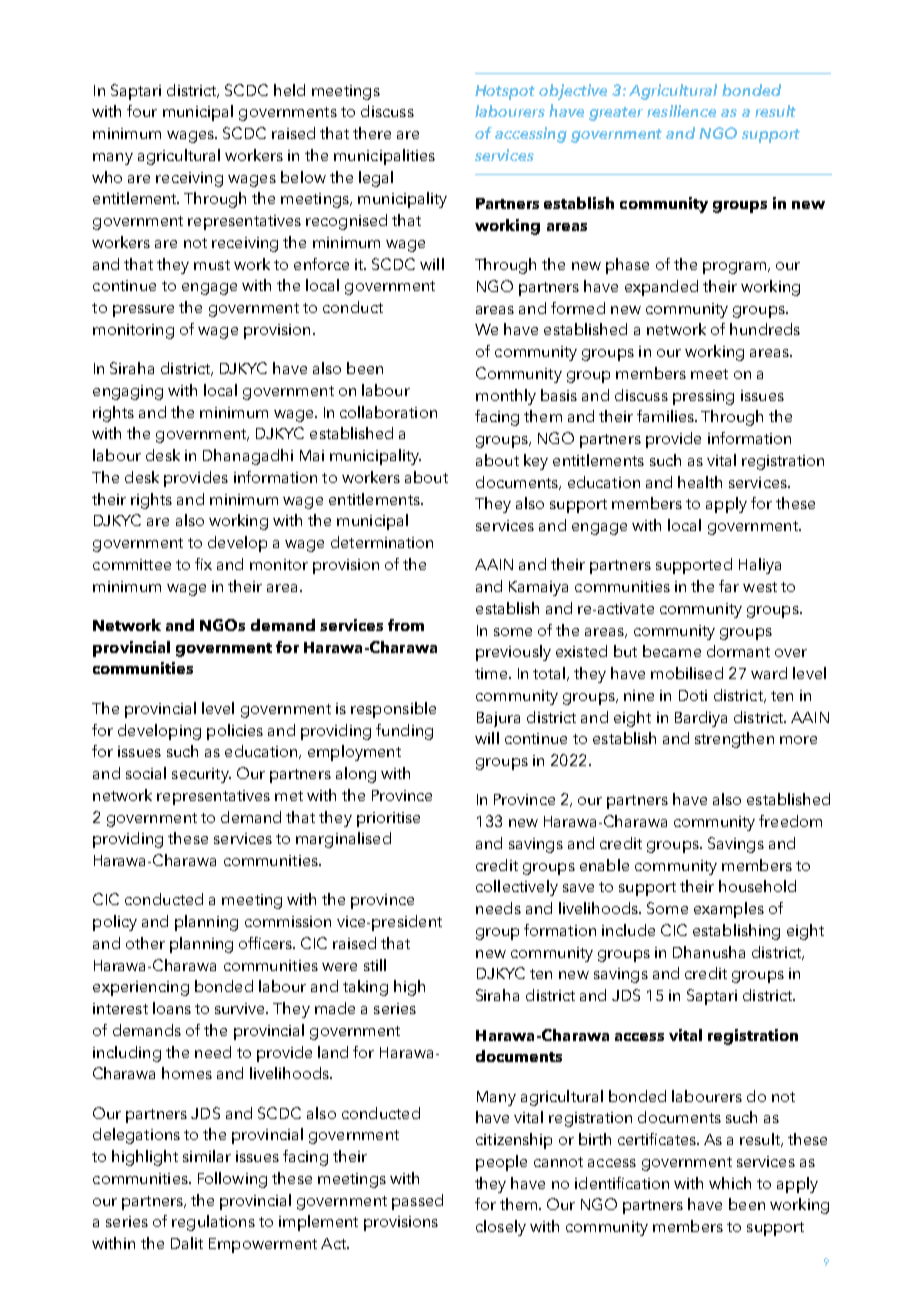 The width and height of the page is (924, 1308). Describe the element at coordinates (142, 111) in the page. I see `four` at that location.
